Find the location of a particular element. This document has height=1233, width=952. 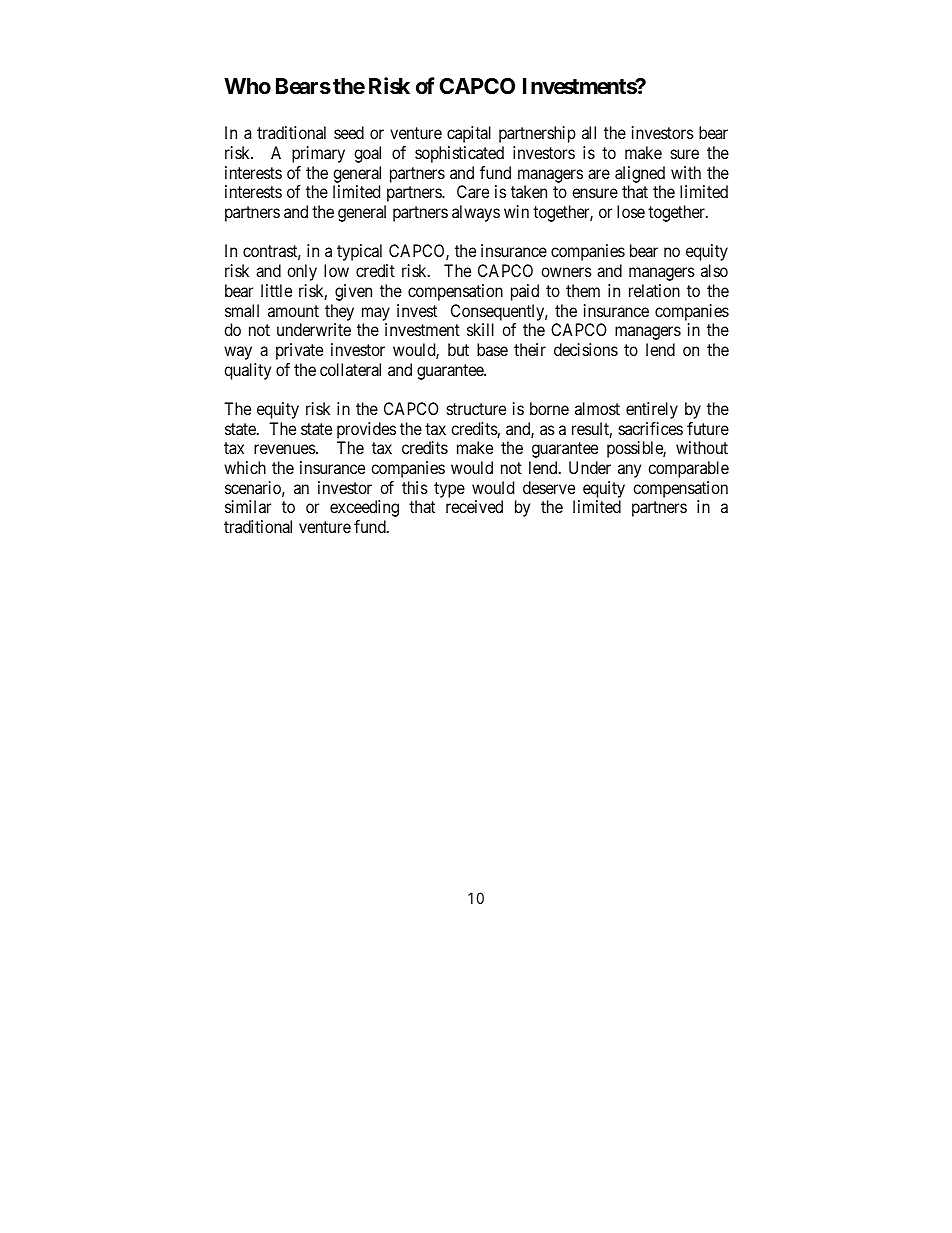

capital is located at coordinates (469, 134).
